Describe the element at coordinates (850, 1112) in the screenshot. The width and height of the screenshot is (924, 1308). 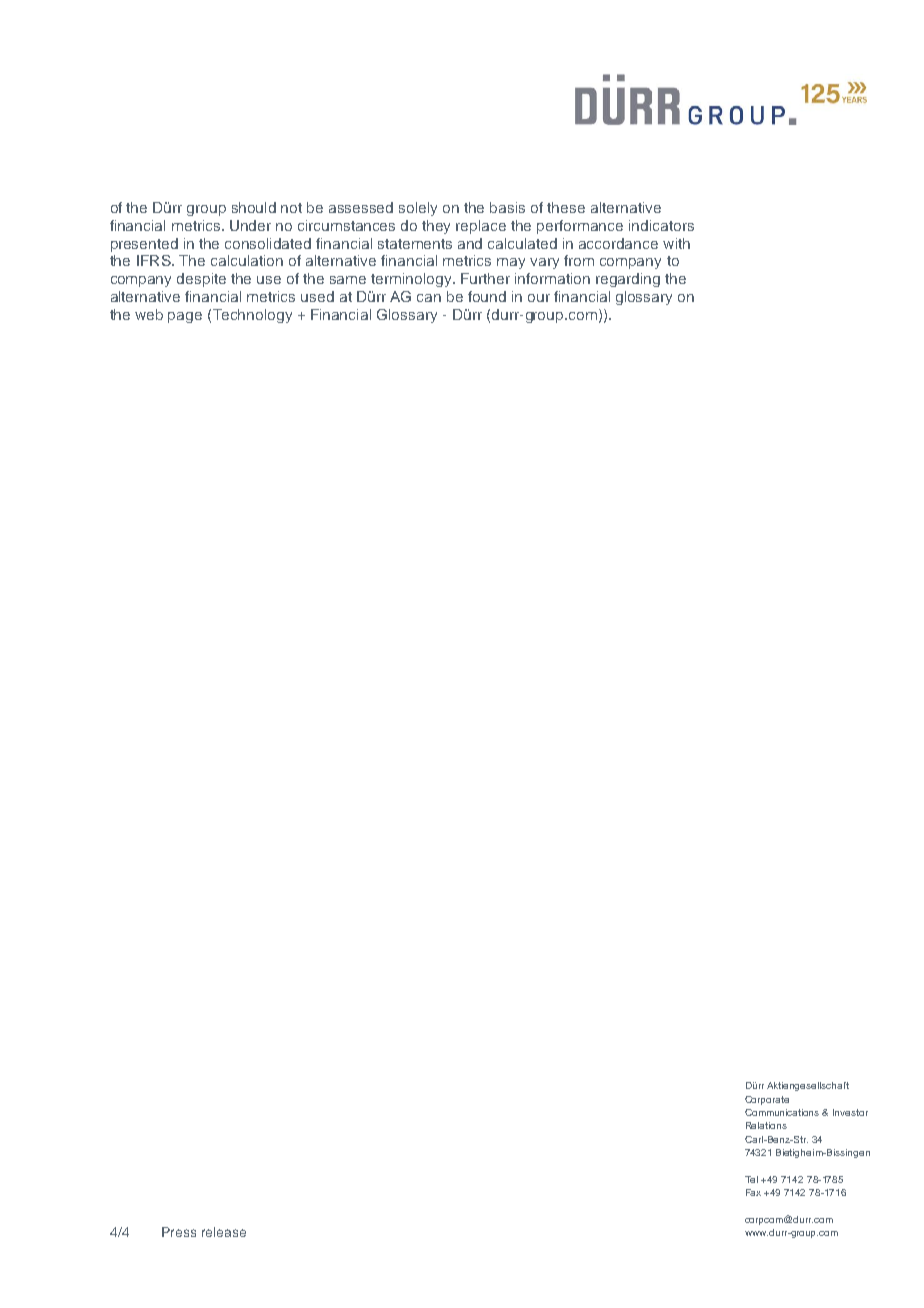
I see `Investor` at that location.
